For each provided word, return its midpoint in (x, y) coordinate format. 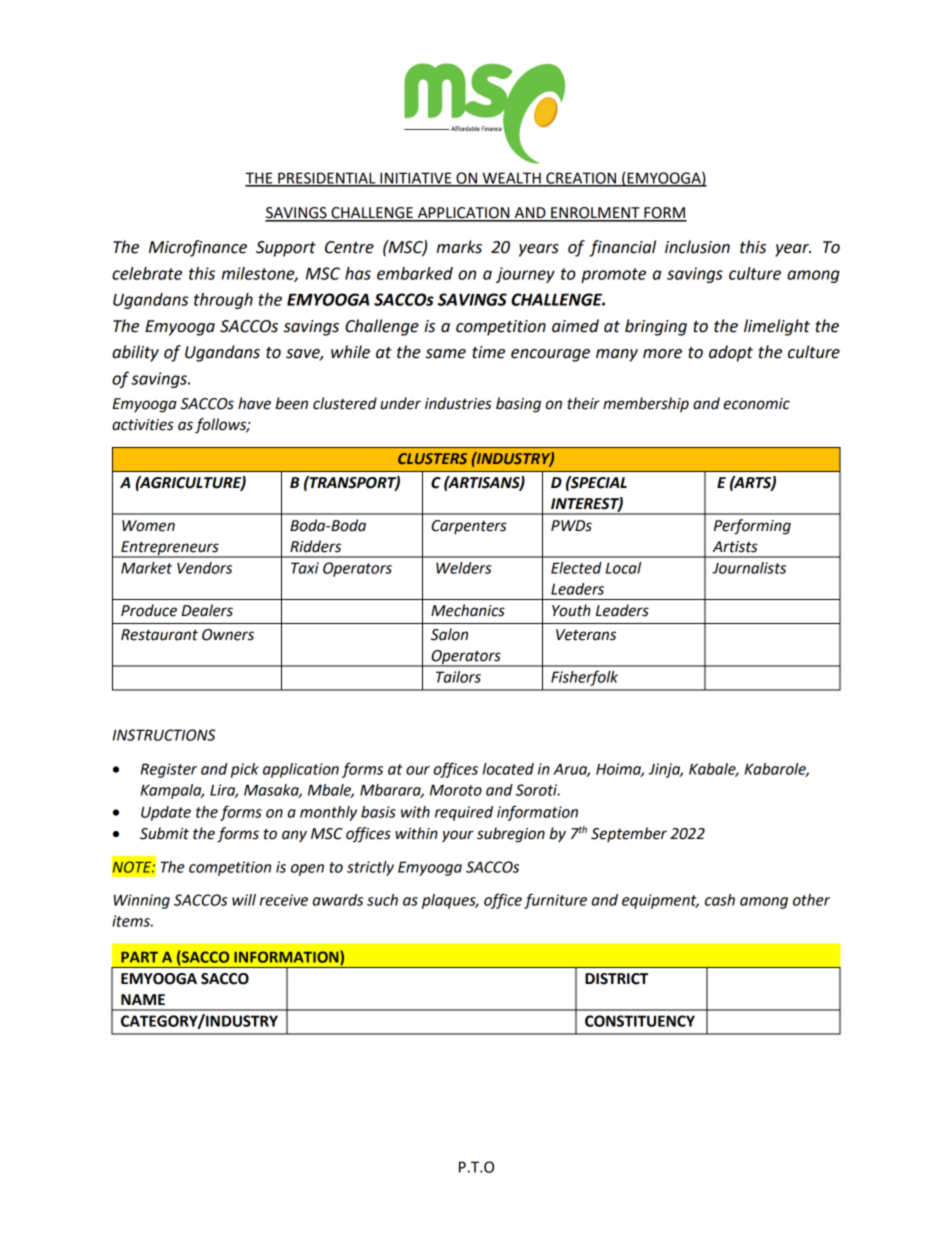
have (254, 403)
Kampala (172, 791)
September (629, 834)
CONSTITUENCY (640, 1021)
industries (458, 403)
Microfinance (198, 248)
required (464, 813)
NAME (143, 999)
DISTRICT (616, 979)
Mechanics (468, 610)
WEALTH (511, 179)
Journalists (749, 568)
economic (757, 404)
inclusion (697, 247)
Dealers (207, 610)
